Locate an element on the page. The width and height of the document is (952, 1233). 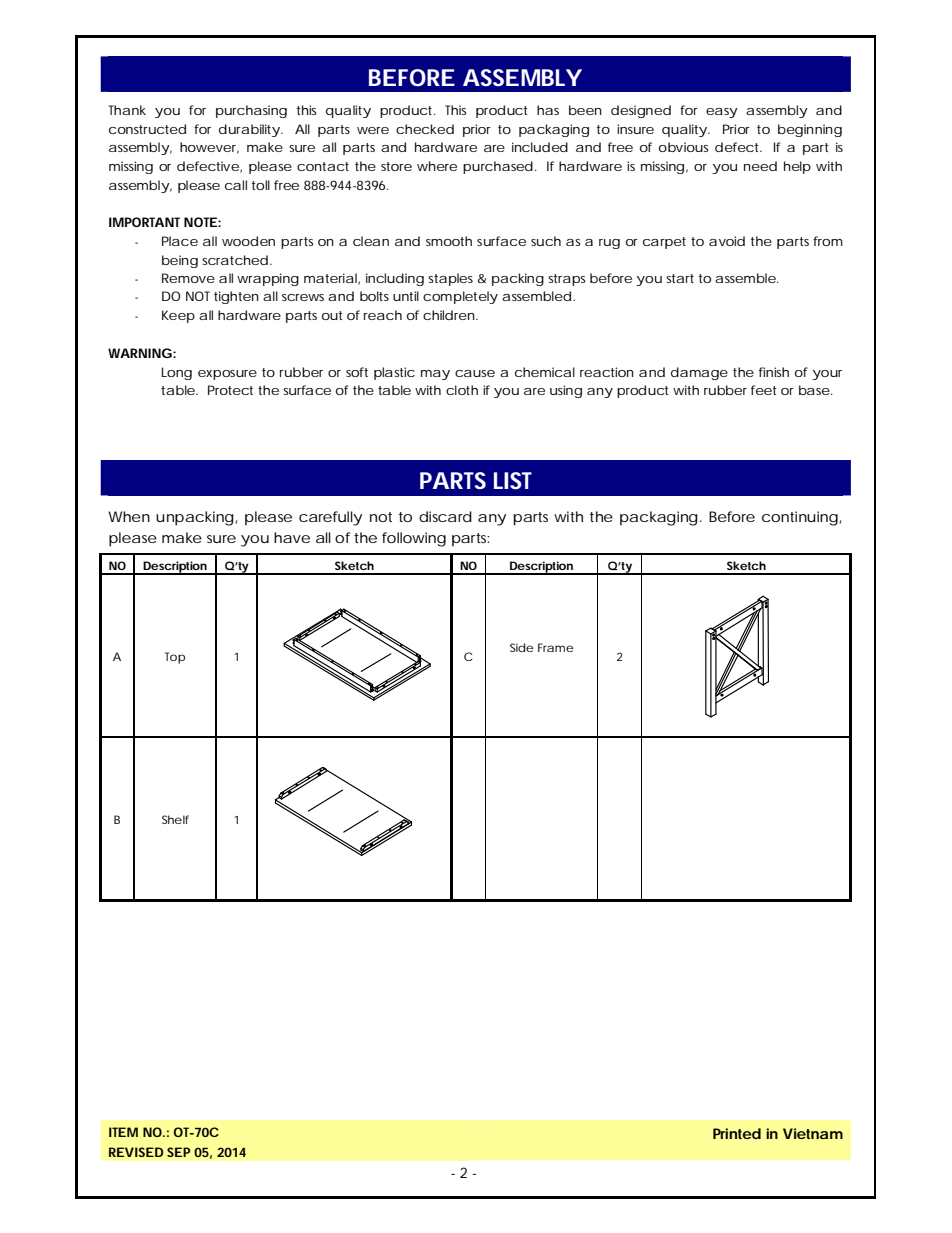
Top is located at coordinates (175, 658).
